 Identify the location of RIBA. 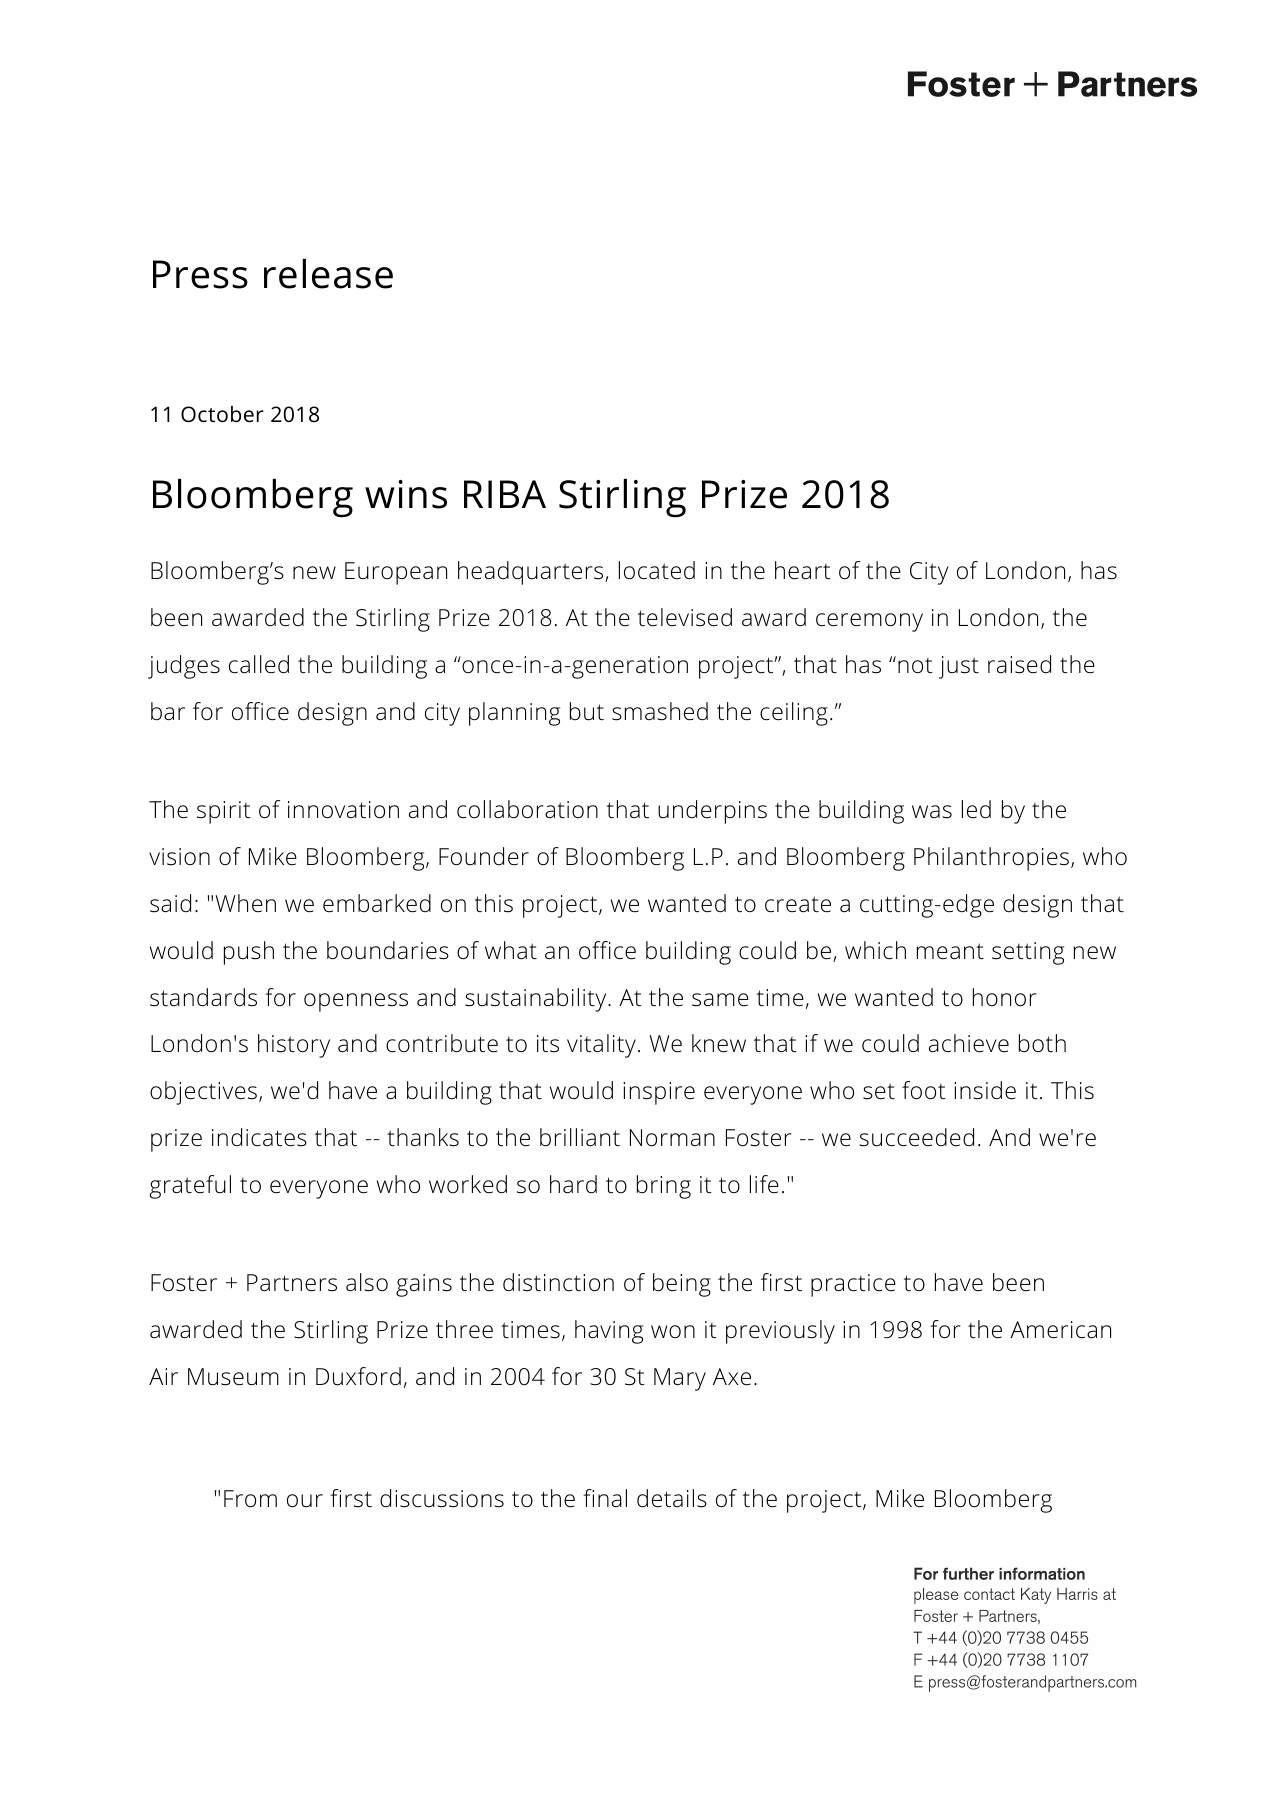
(505, 494).
